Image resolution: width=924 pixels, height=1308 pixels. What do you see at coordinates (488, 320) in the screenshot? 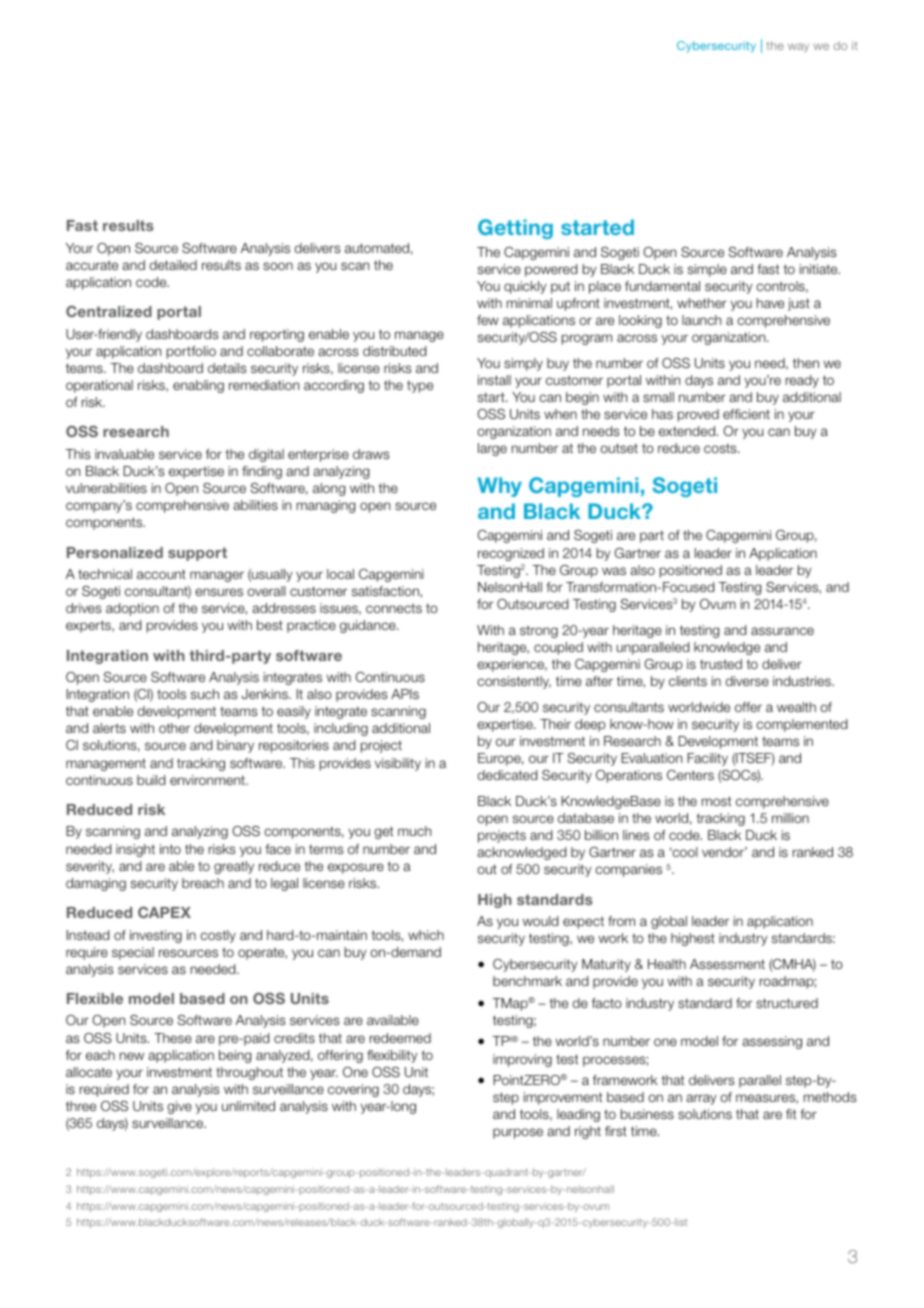
I see `few` at bounding box center [488, 320].
